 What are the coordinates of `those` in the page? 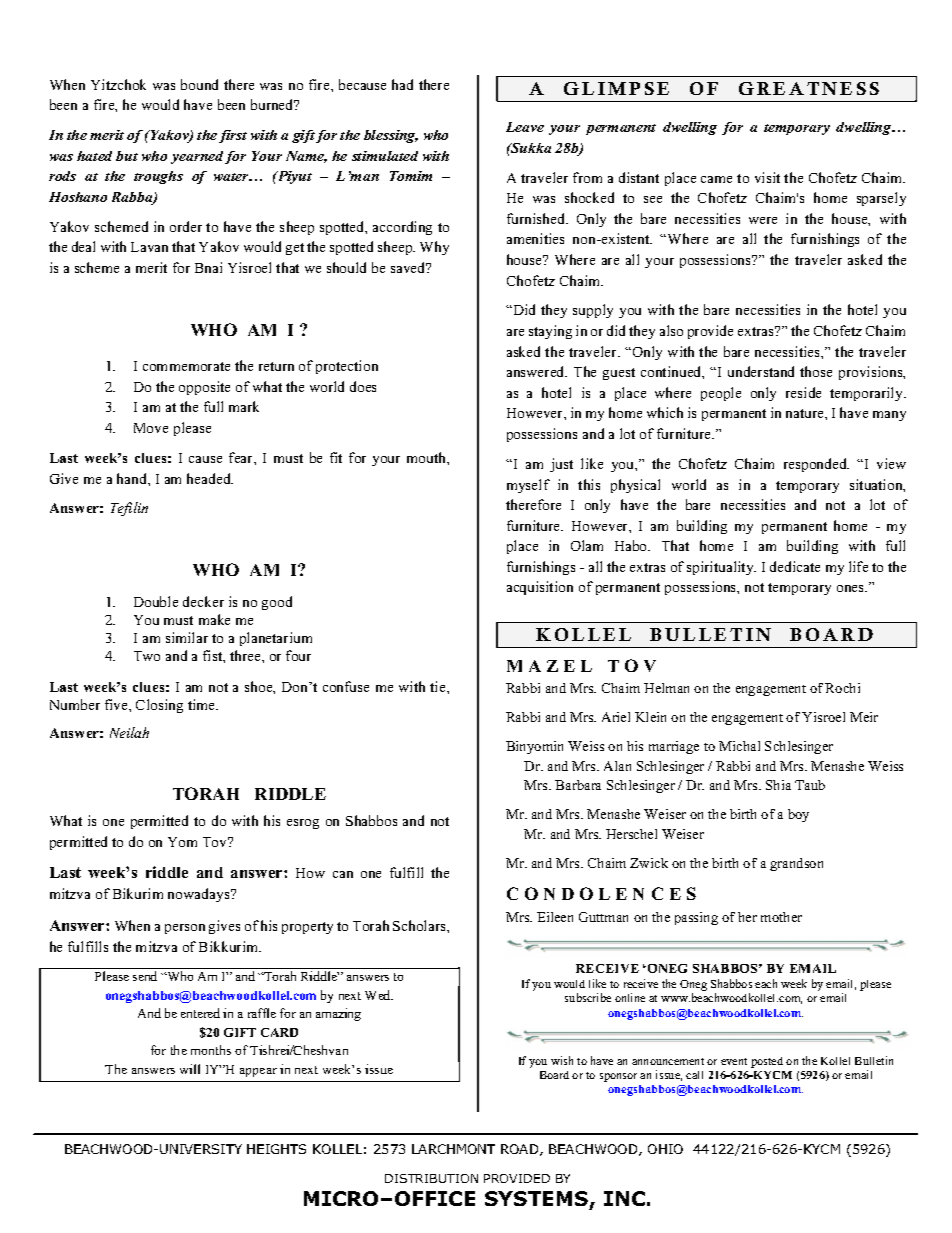 It's located at (816, 371).
